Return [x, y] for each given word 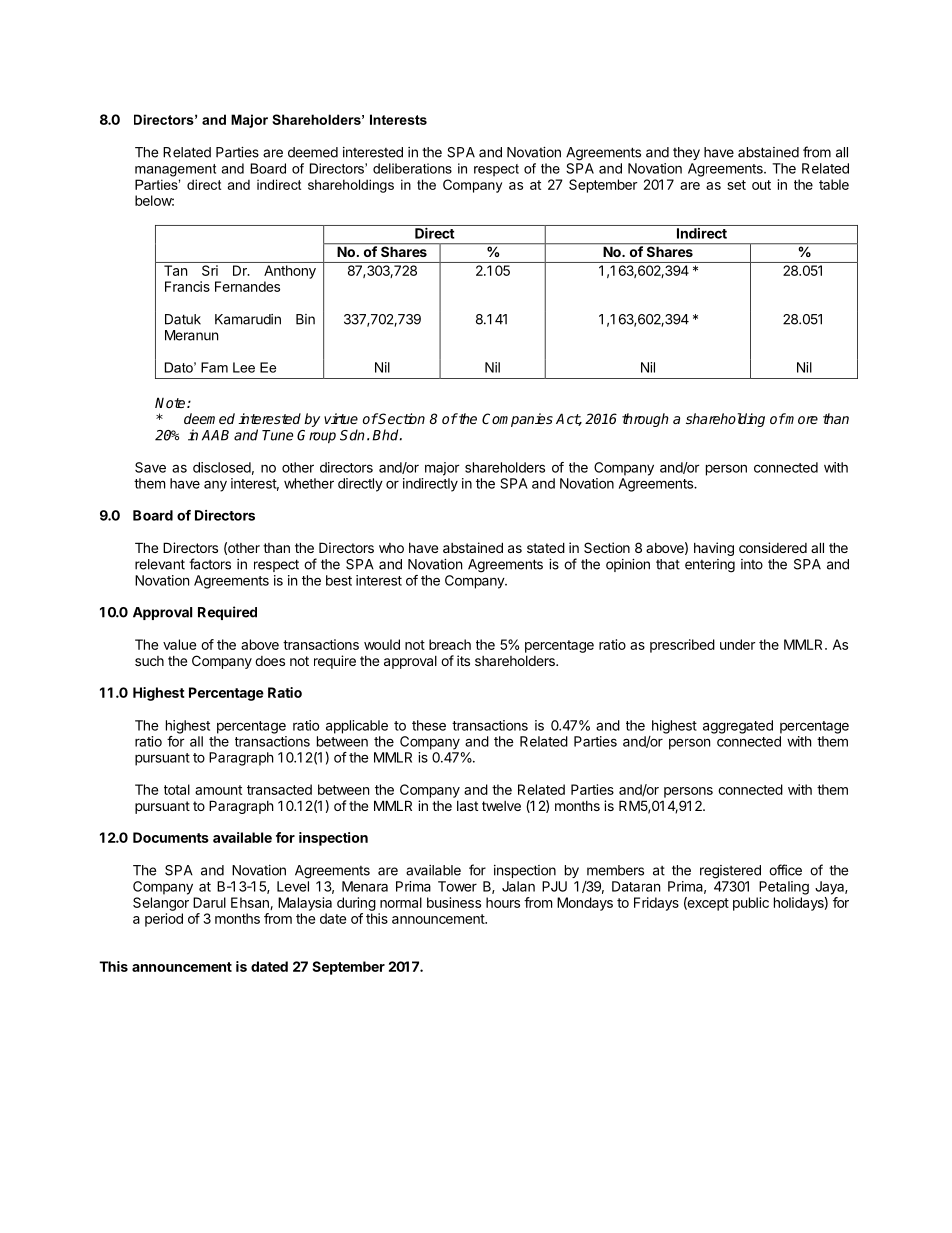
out [761, 185]
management [175, 170]
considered [773, 547]
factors [210, 564]
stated [546, 547]
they [686, 153]
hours [503, 902]
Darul [209, 902]
